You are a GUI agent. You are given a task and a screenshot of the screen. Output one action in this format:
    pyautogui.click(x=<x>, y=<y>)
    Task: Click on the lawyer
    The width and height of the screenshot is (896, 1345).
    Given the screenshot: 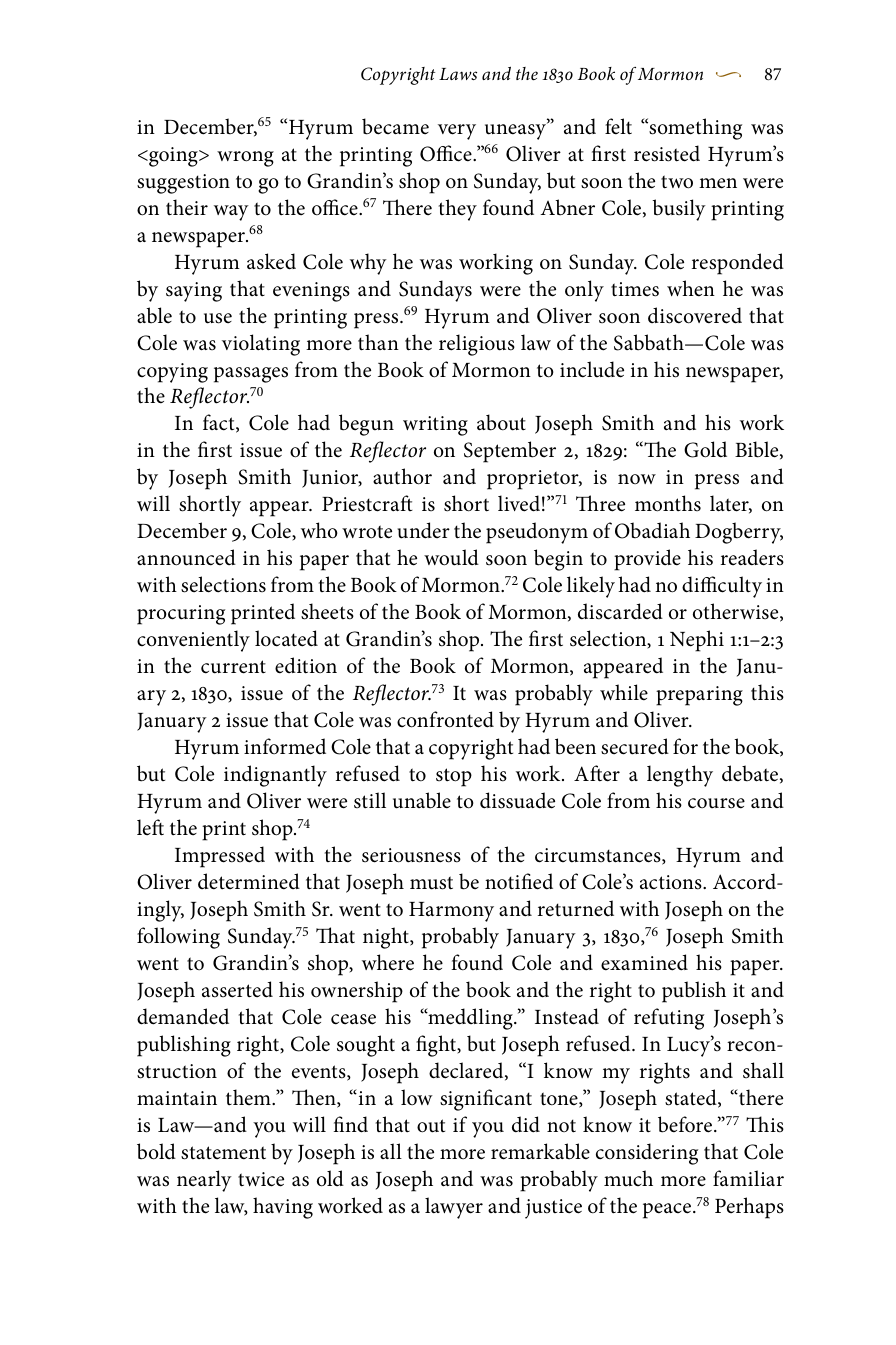 What is the action you would take?
    pyautogui.click(x=454, y=1208)
